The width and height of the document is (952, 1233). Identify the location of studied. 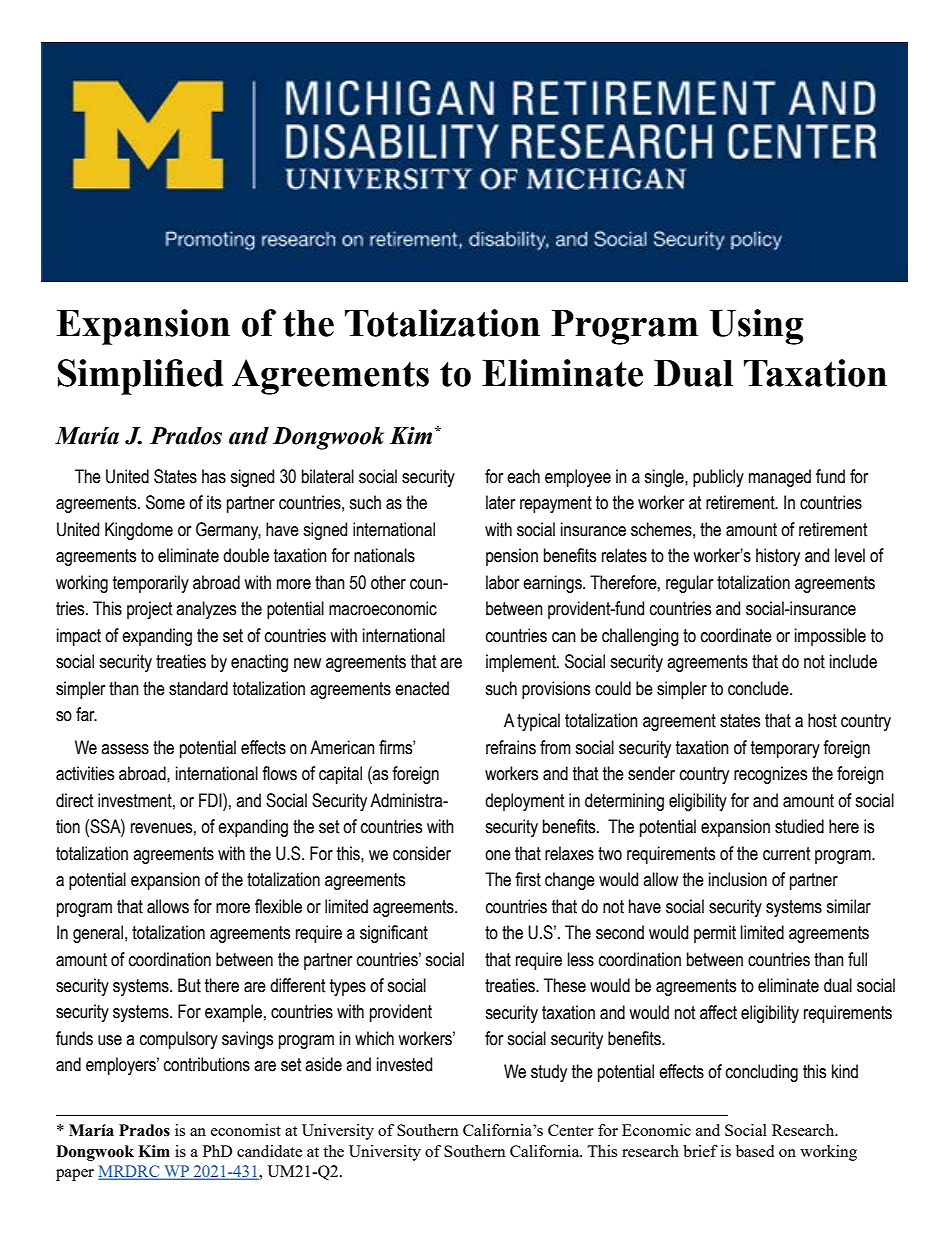
(799, 826).
